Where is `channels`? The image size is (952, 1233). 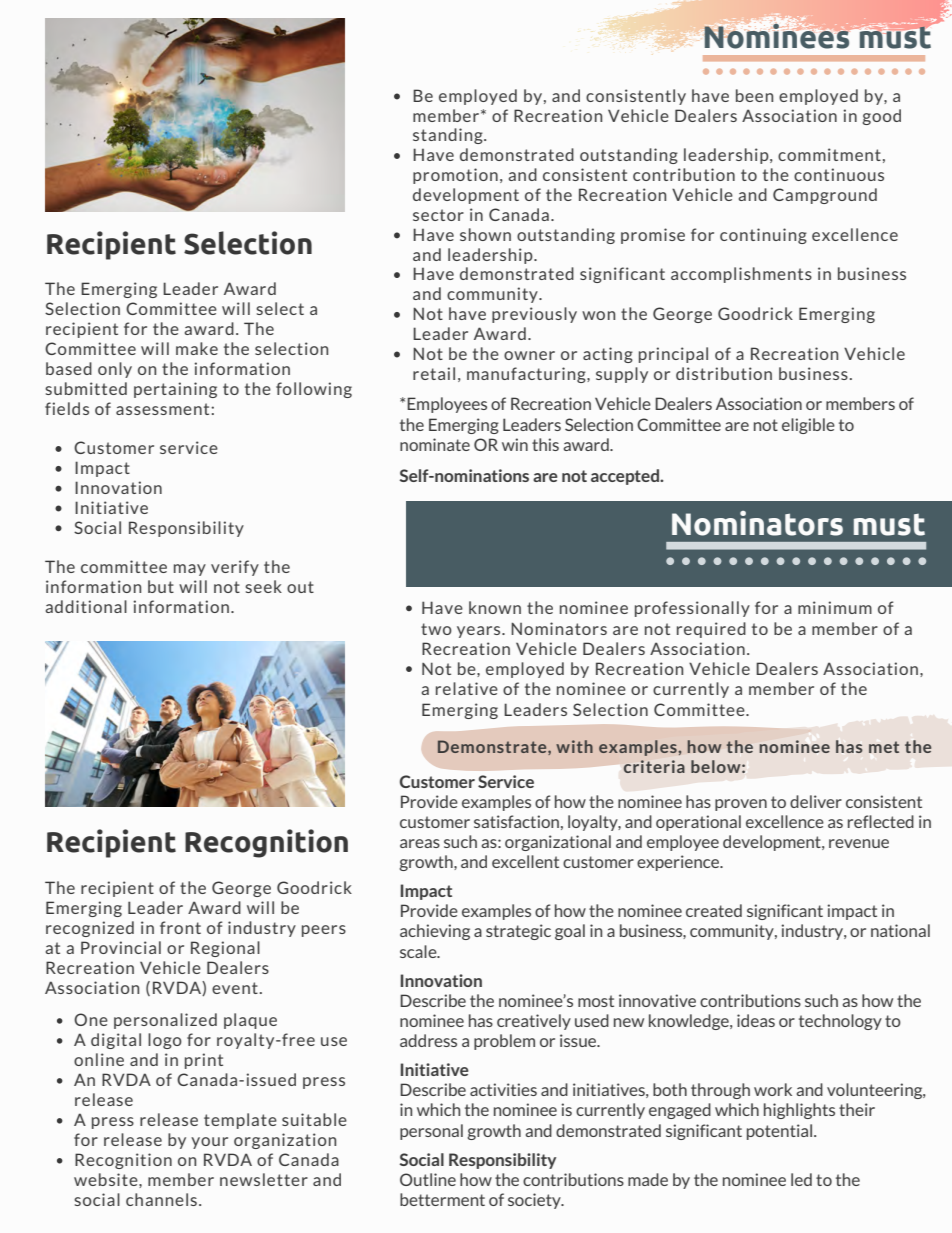 channels is located at coordinates (161, 1199).
